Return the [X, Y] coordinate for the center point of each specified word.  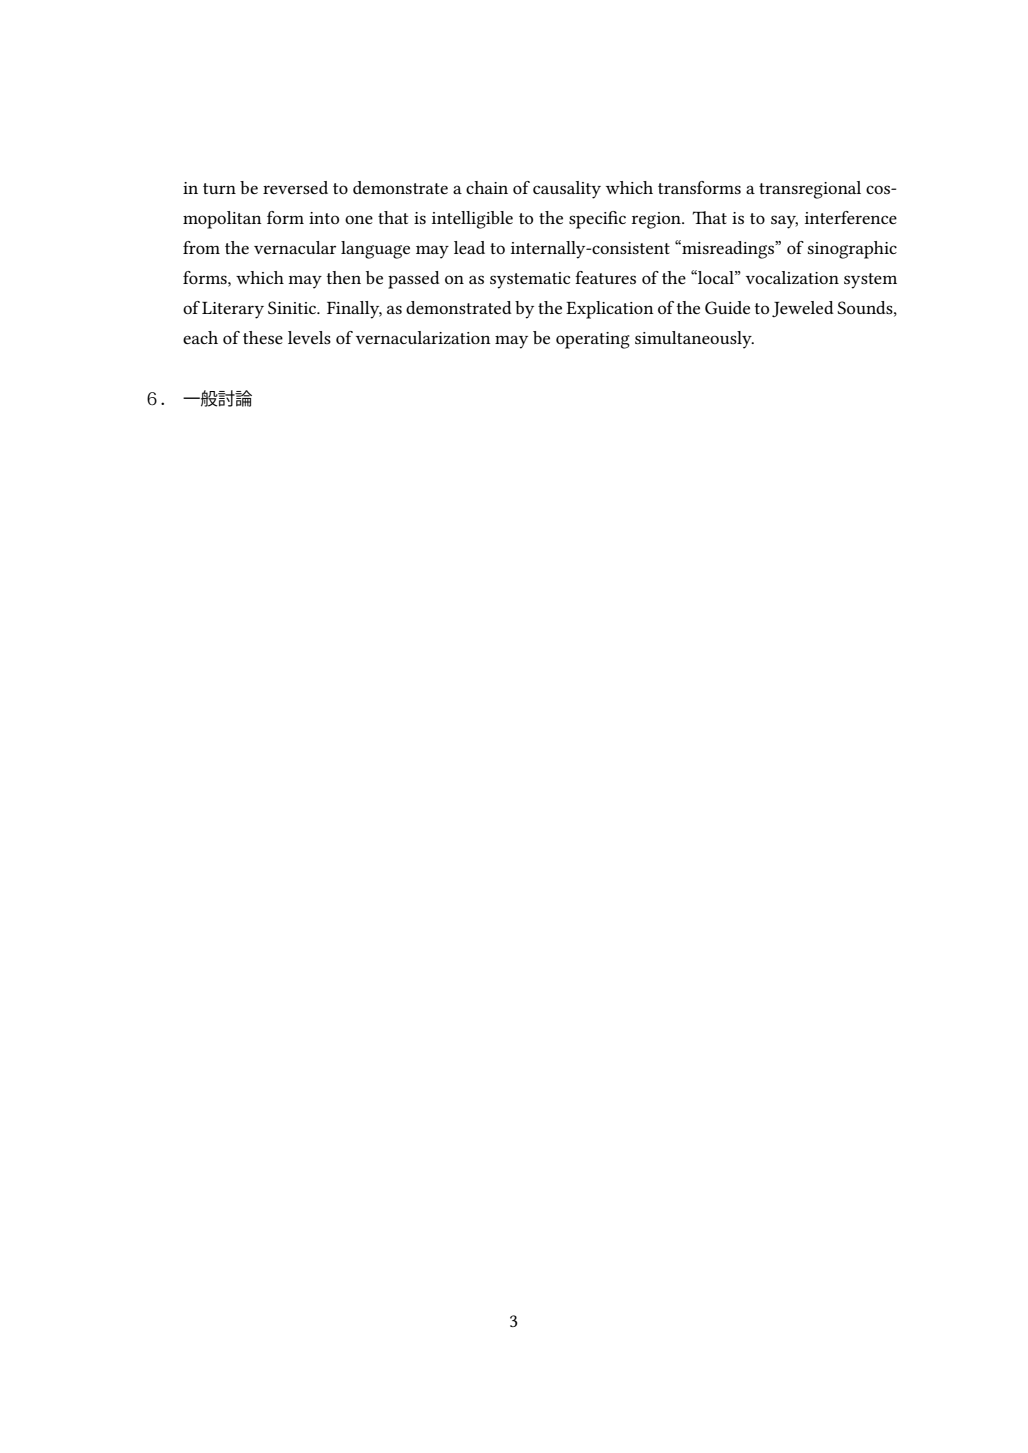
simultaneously [694, 340]
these [263, 337]
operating [593, 340]
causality [567, 190]
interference [851, 217]
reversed [295, 187]
